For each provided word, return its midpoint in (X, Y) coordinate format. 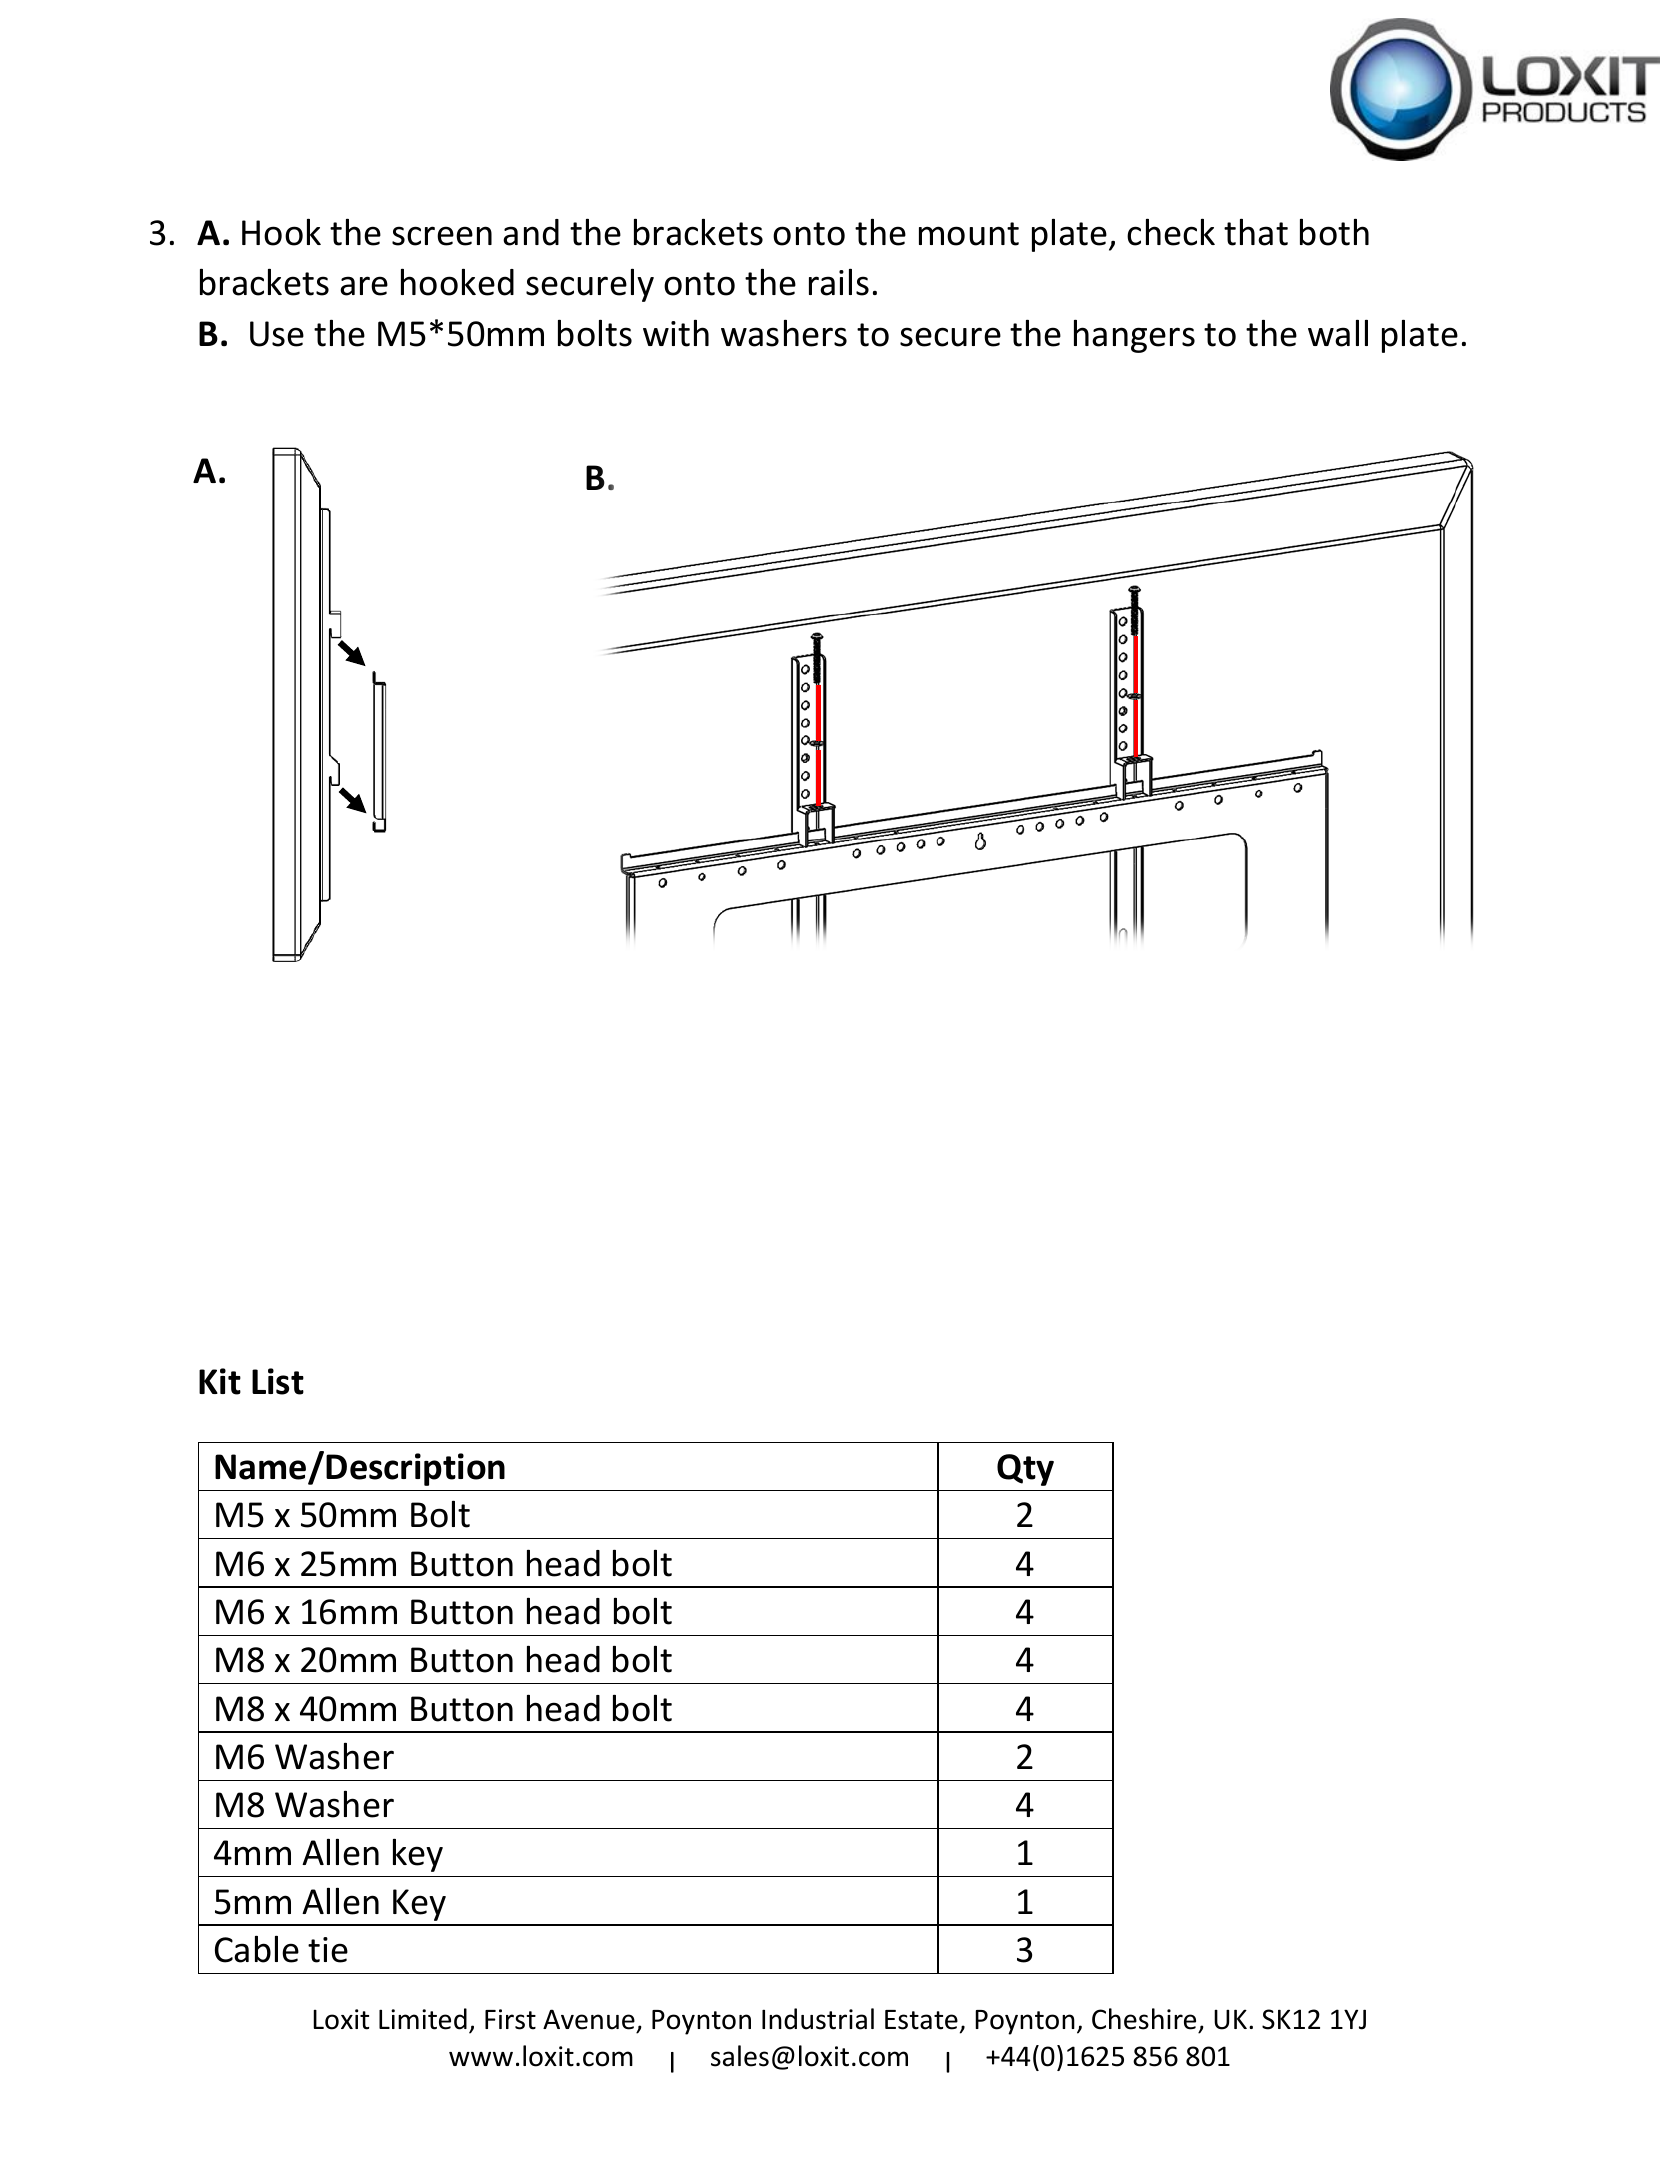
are (364, 286)
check (1171, 232)
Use (277, 334)
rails (839, 282)
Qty (1025, 1470)
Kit (220, 1381)
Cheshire (1145, 2020)
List (278, 1381)
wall (1338, 333)
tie (328, 1950)
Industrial (818, 2019)
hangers (1134, 336)
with (676, 333)
